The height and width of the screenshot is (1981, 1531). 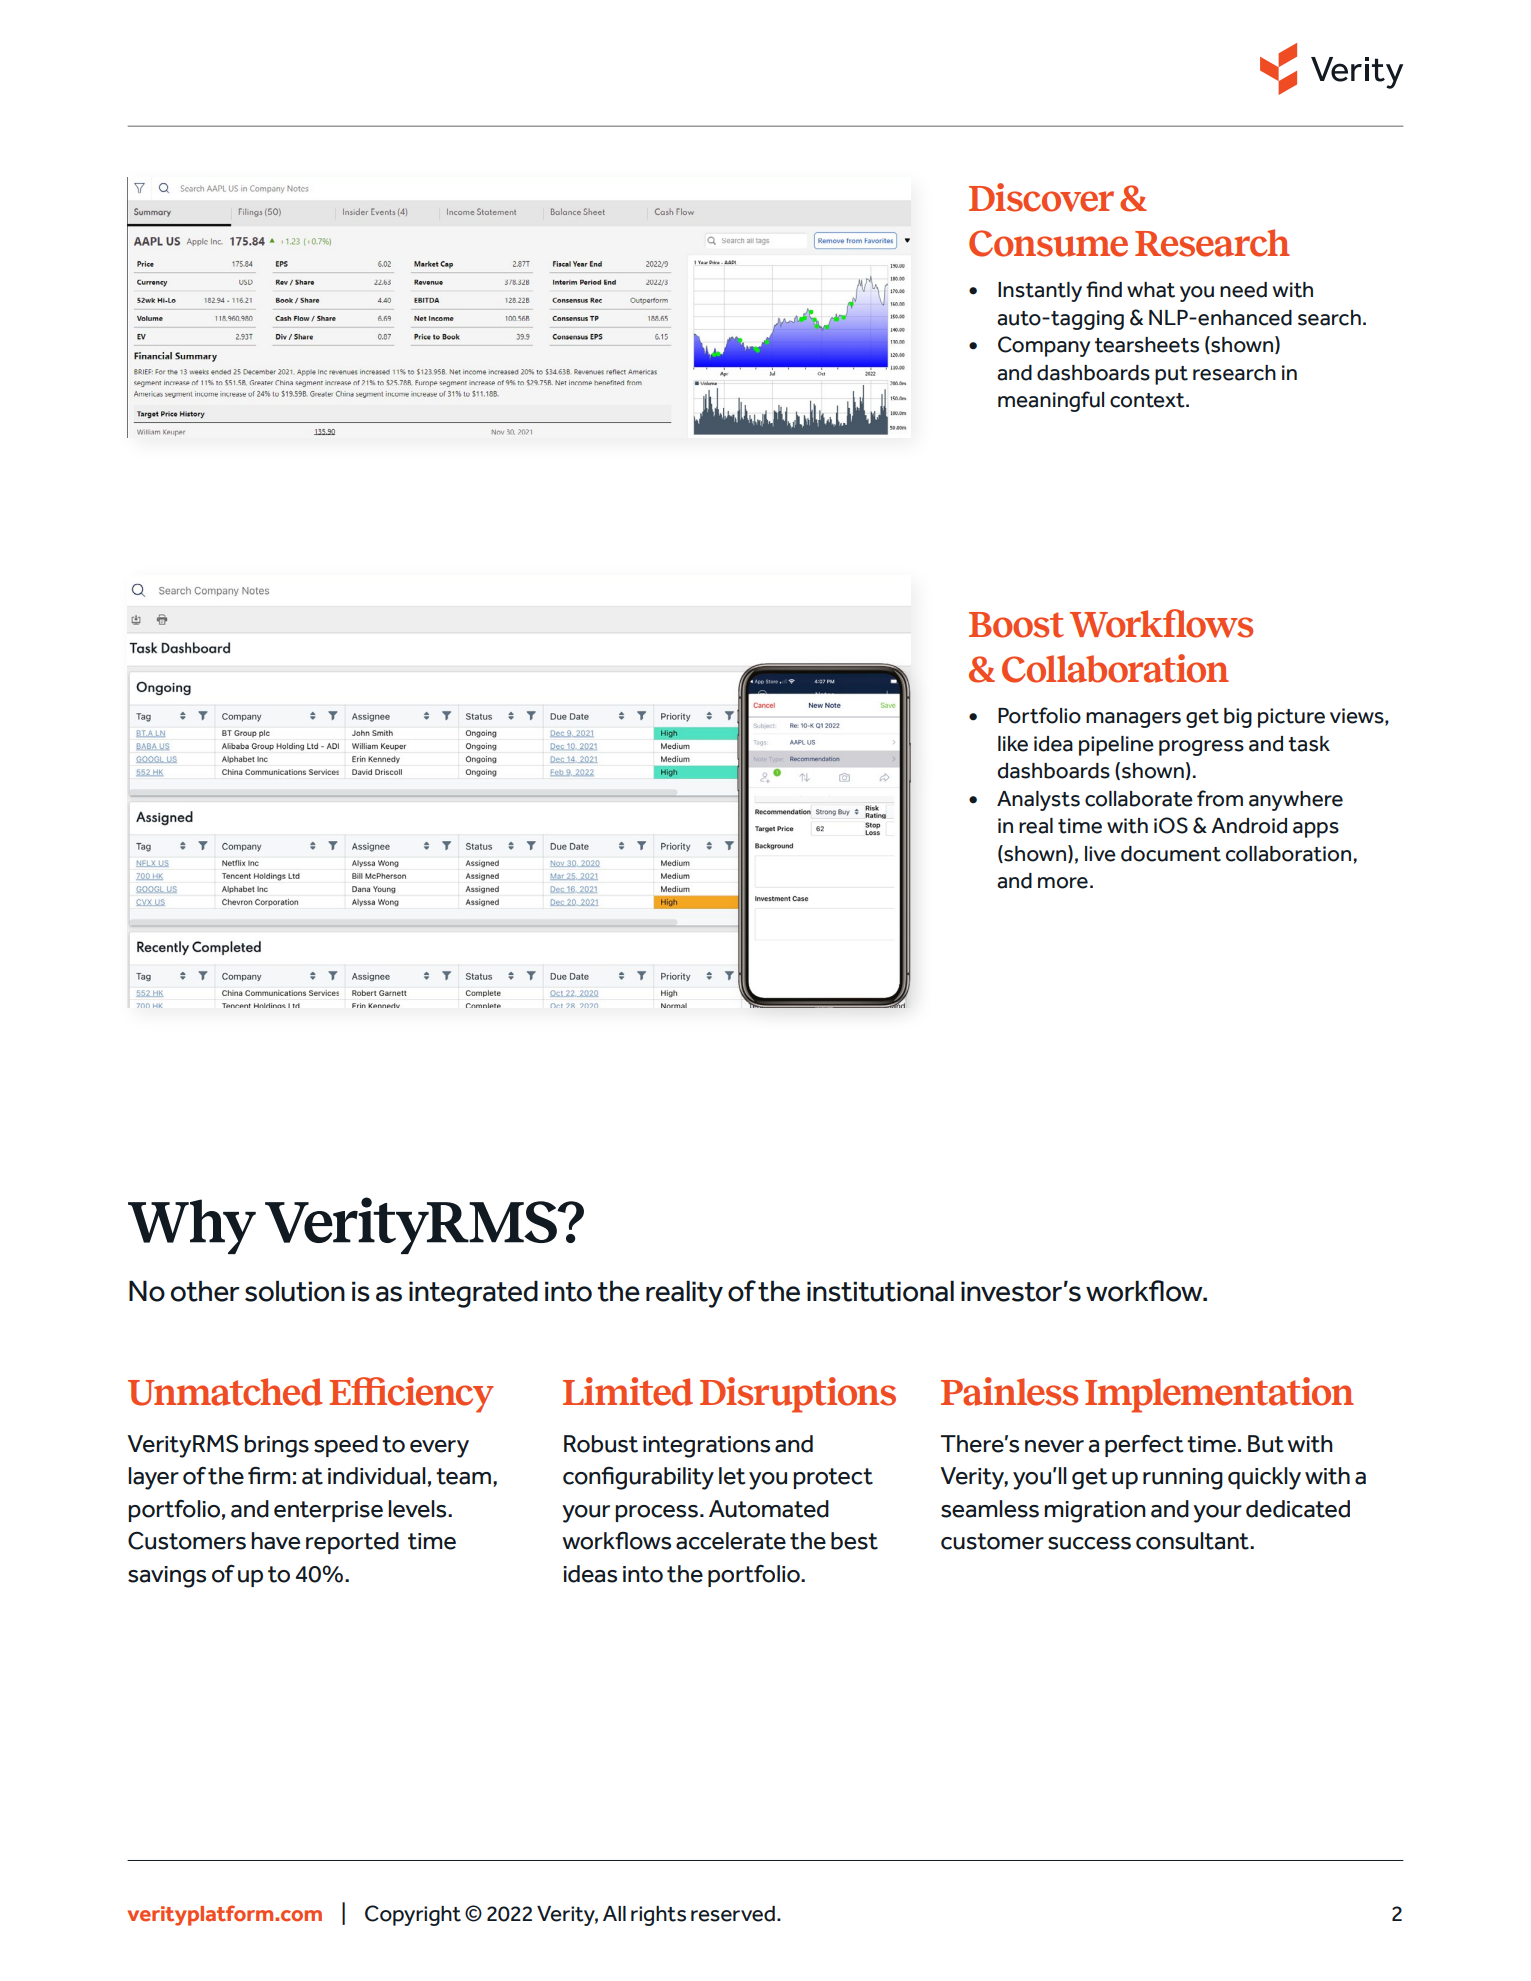 I want to click on what, so click(x=1151, y=290).
